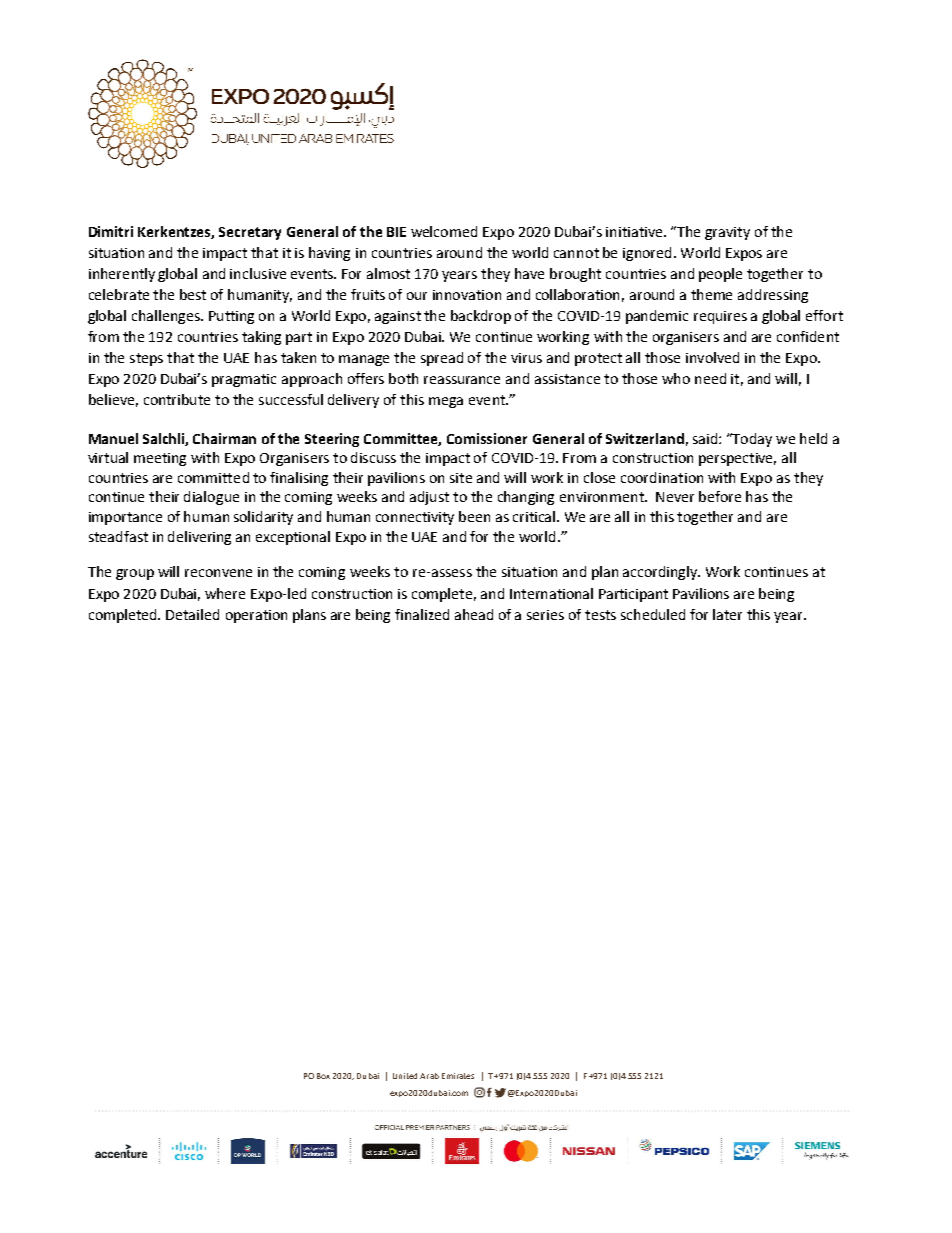 The image size is (952, 1233). Describe the element at coordinates (727, 614) in the screenshot. I see `later` at that location.
